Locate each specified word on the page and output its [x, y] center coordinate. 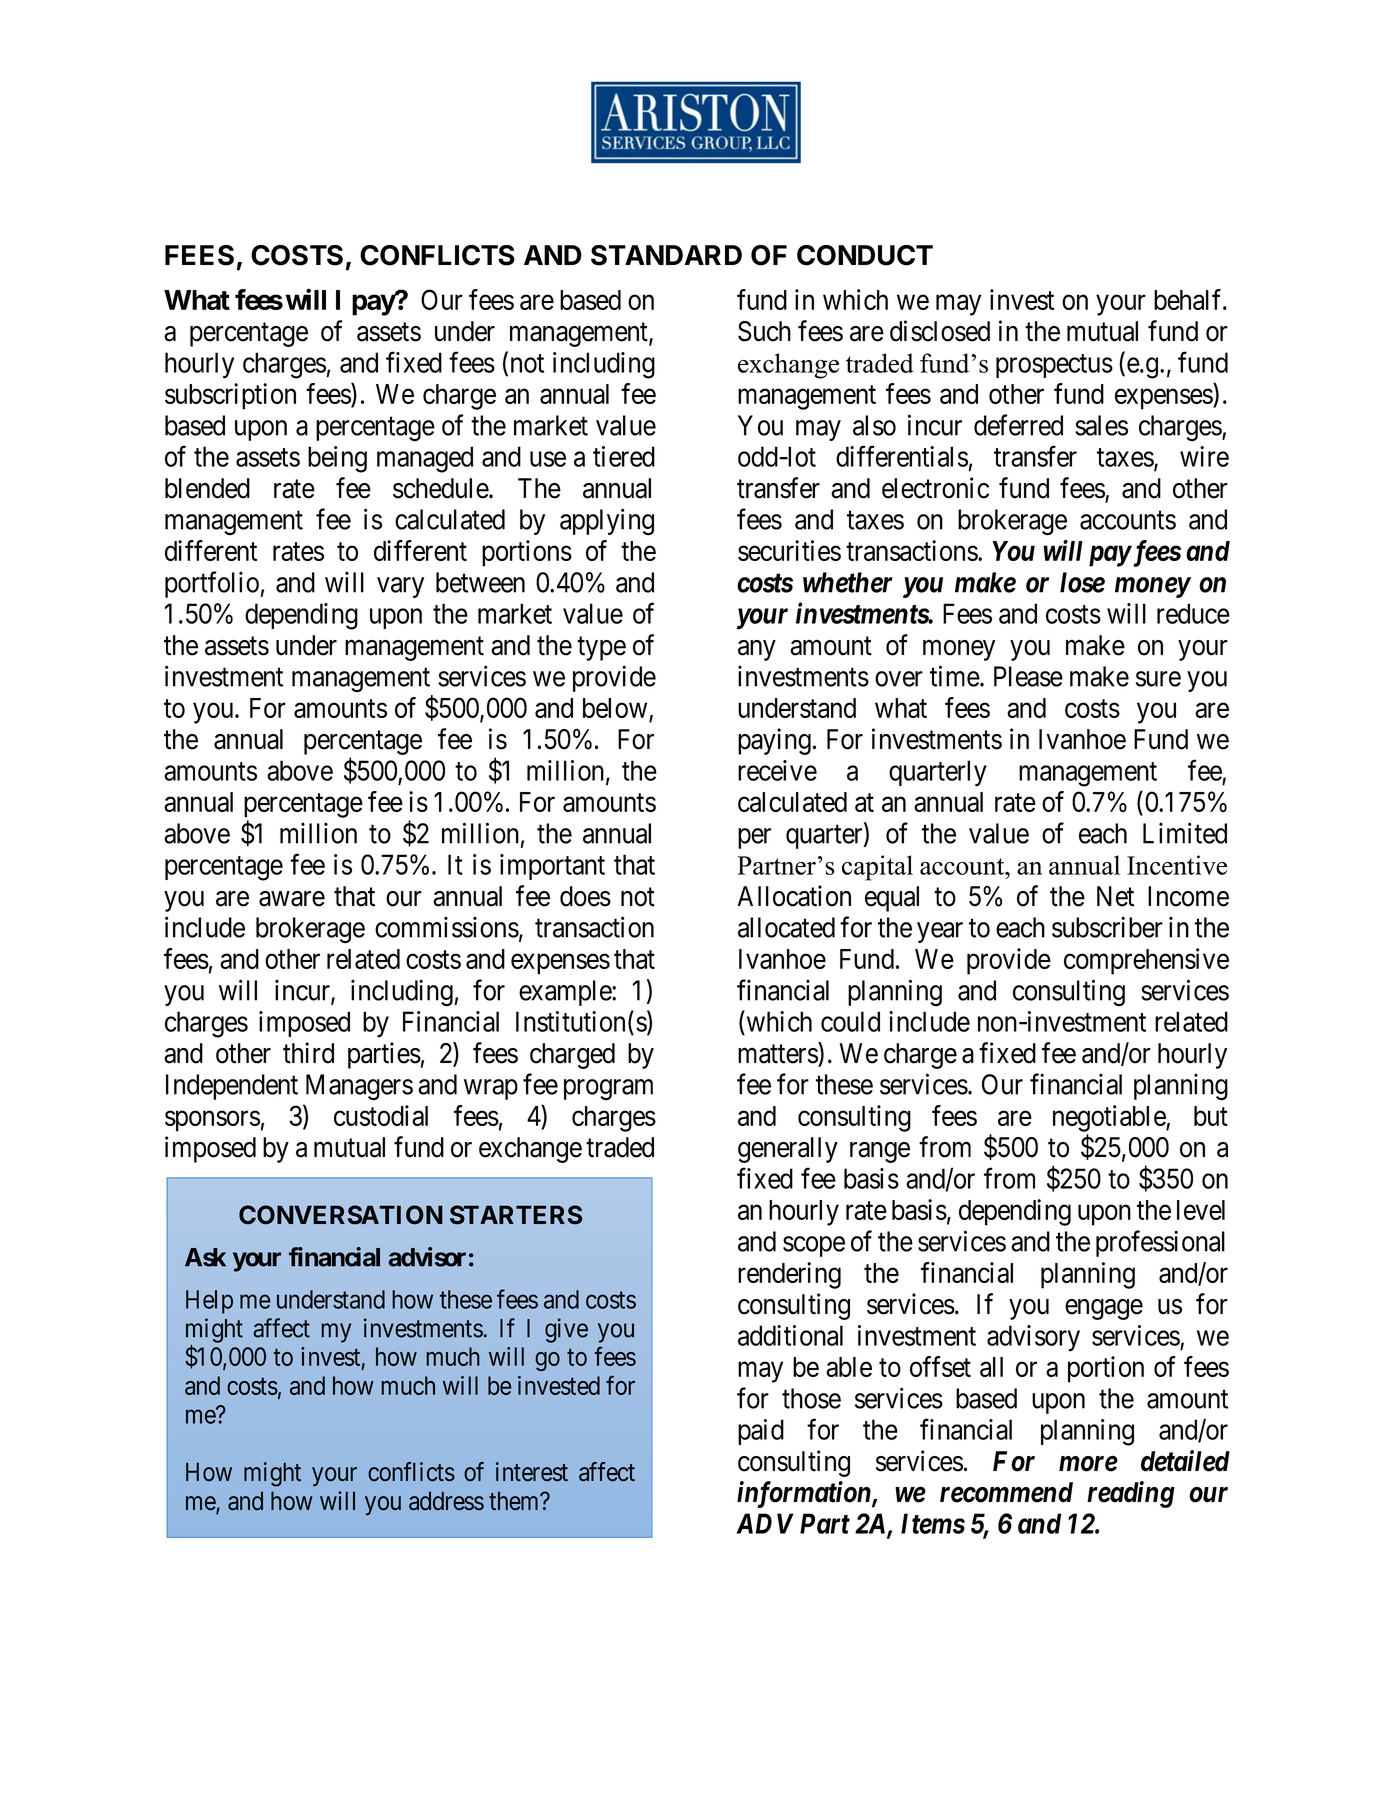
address [446, 1501]
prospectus [1054, 366]
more [1088, 1464]
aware [292, 899]
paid [761, 1432]
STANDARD [666, 255]
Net [1115, 896]
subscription [230, 396]
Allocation [794, 896]
